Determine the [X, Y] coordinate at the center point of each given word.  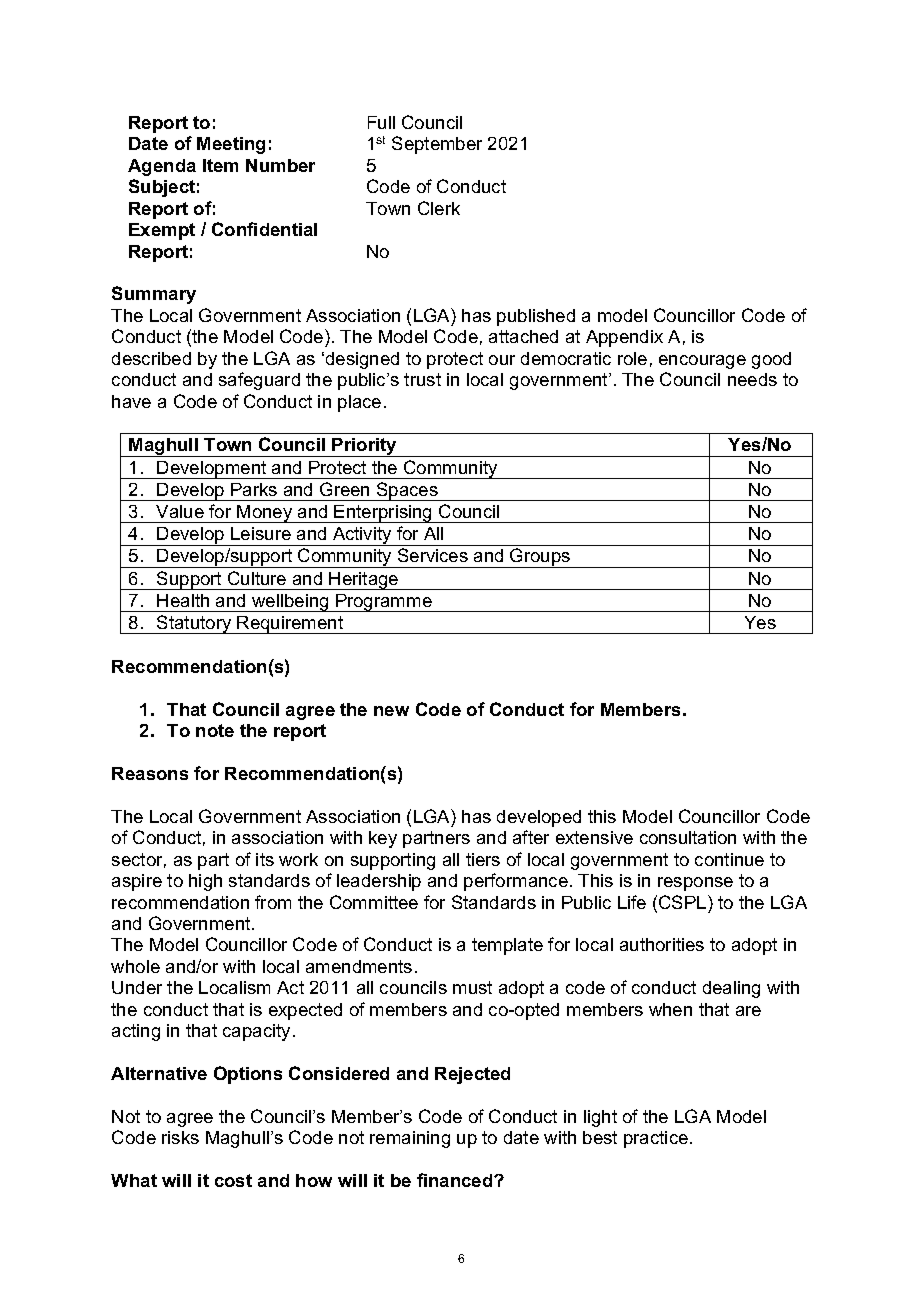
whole [135, 966]
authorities [662, 944]
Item [220, 165]
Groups [540, 558]
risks [180, 1137]
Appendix [624, 338]
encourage [702, 362]
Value [180, 511]
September [437, 145]
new [391, 711]
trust [422, 379]
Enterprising [384, 514]
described [151, 358]
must [472, 987]
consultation [688, 837]
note [215, 730]
